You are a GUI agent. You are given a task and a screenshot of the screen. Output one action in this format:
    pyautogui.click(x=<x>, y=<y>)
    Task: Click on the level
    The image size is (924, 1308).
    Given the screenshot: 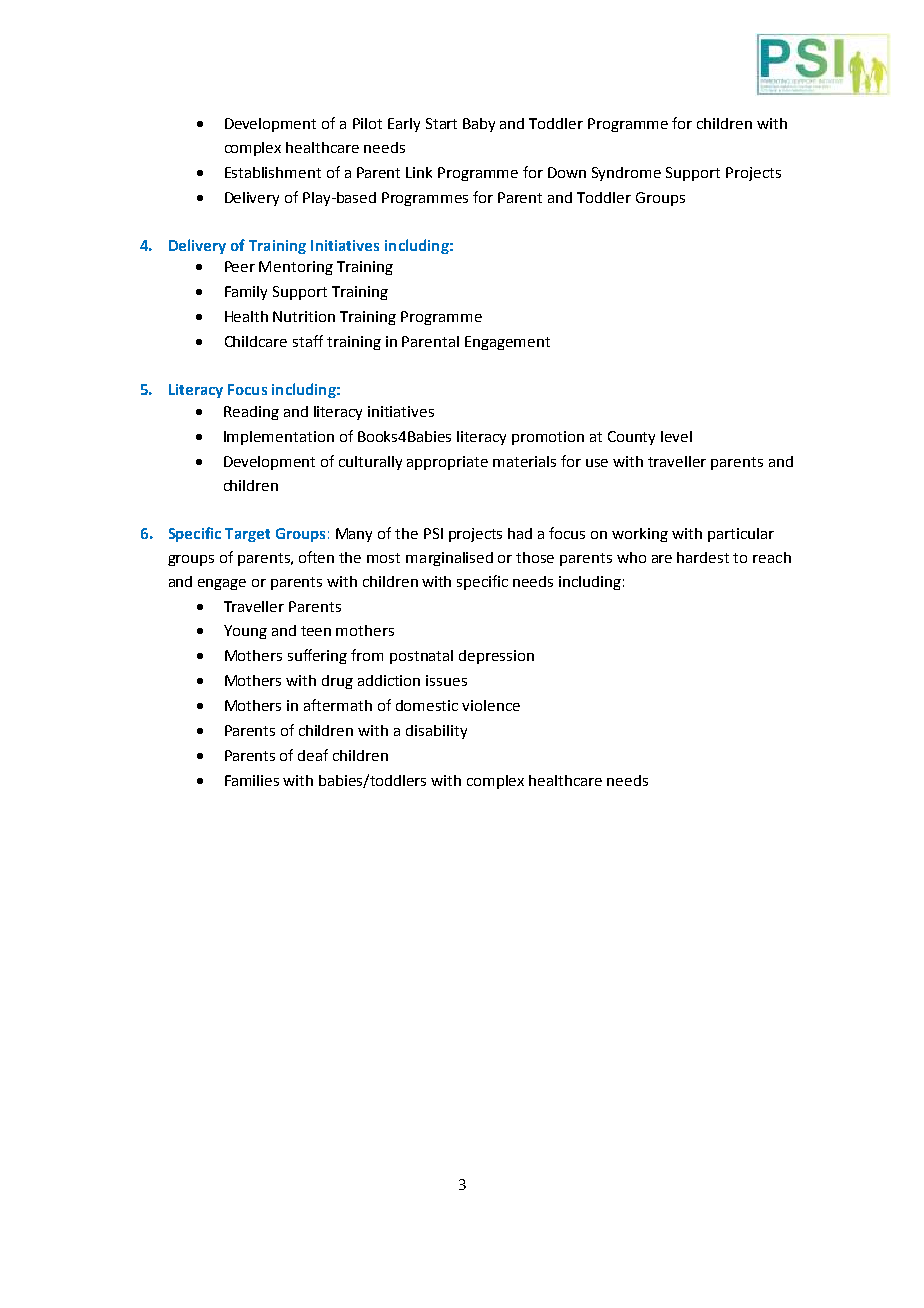 What is the action you would take?
    pyautogui.click(x=676, y=436)
